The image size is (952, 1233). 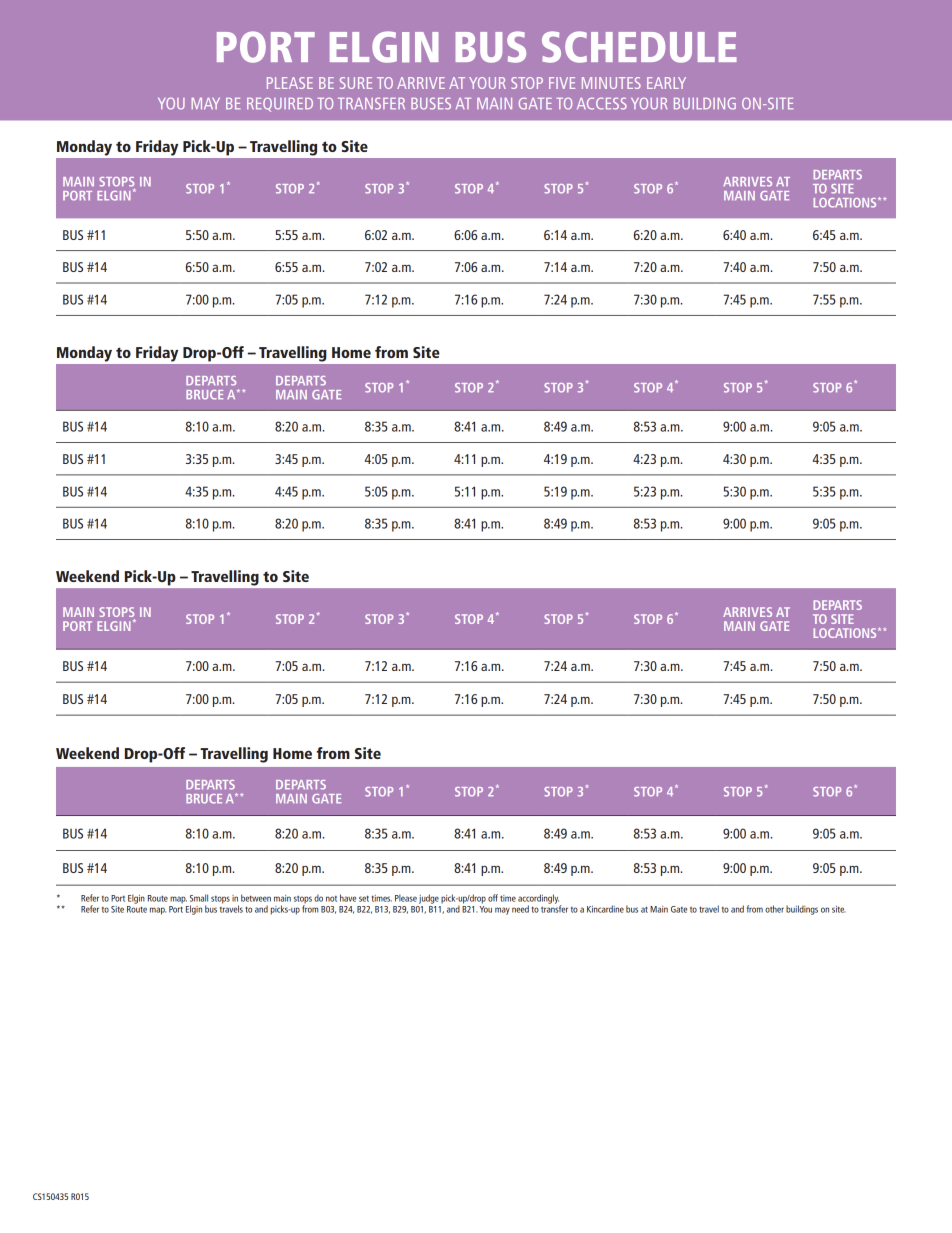 I want to click on between, so click(x=256, y=898).
